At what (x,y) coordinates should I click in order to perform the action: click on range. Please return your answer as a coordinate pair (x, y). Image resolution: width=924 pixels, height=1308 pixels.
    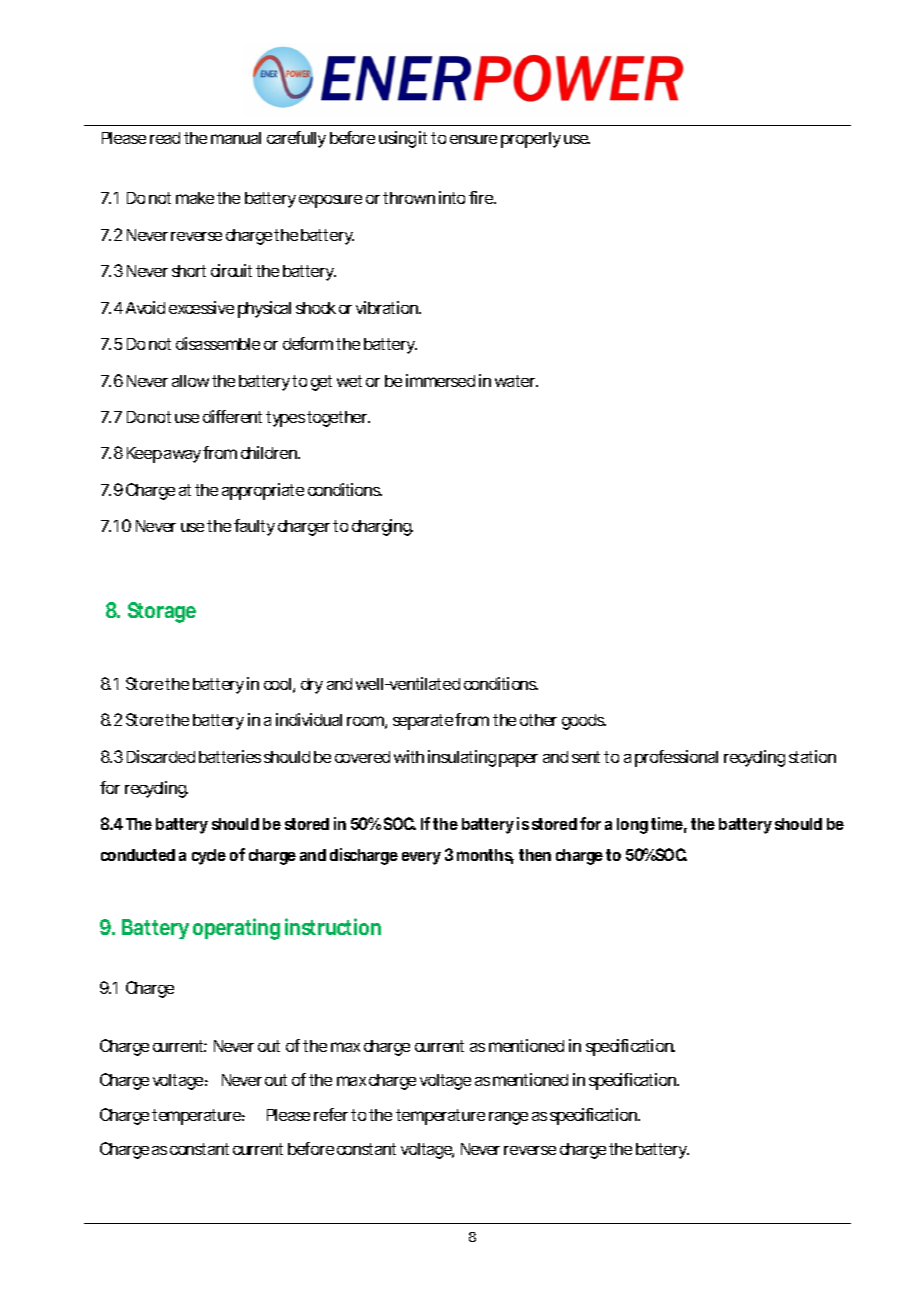
    Looking at the image, I should click on (508, 1118).
